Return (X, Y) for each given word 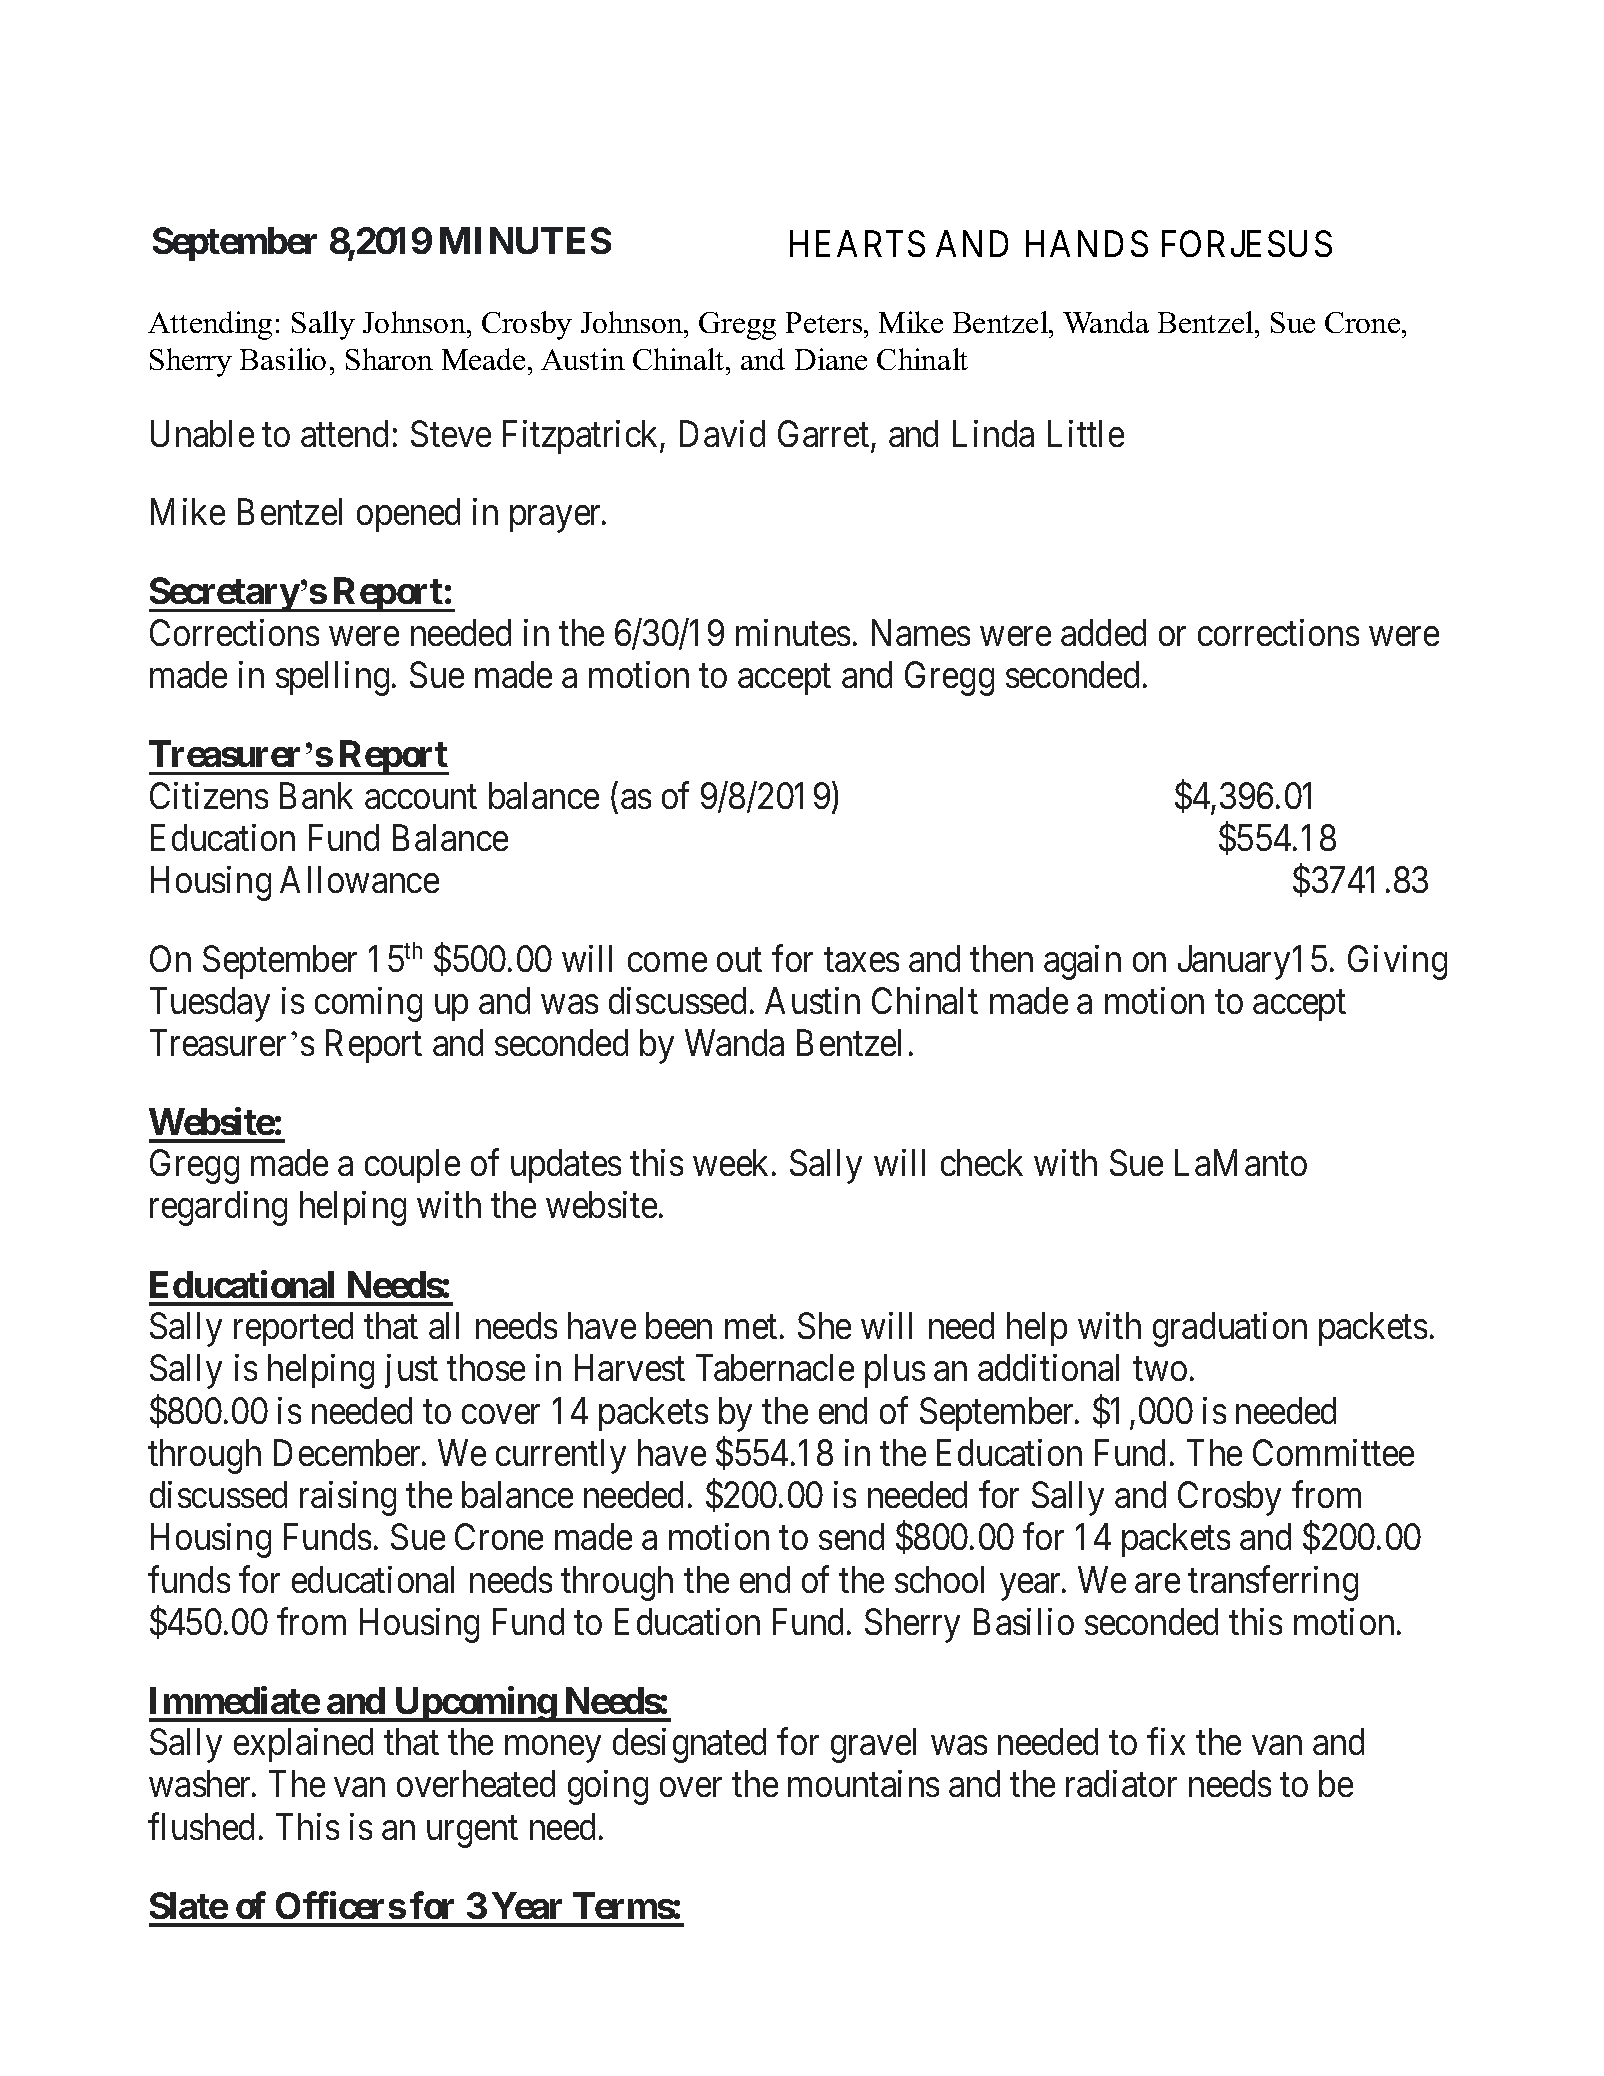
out (739, 960)
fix (1166, 1741)
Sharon (389, 359)
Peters (825, 322)
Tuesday (210, 1004)
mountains (863, 1783)
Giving (1397, 962)
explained (303, 1745)
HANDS (1087, 243)
